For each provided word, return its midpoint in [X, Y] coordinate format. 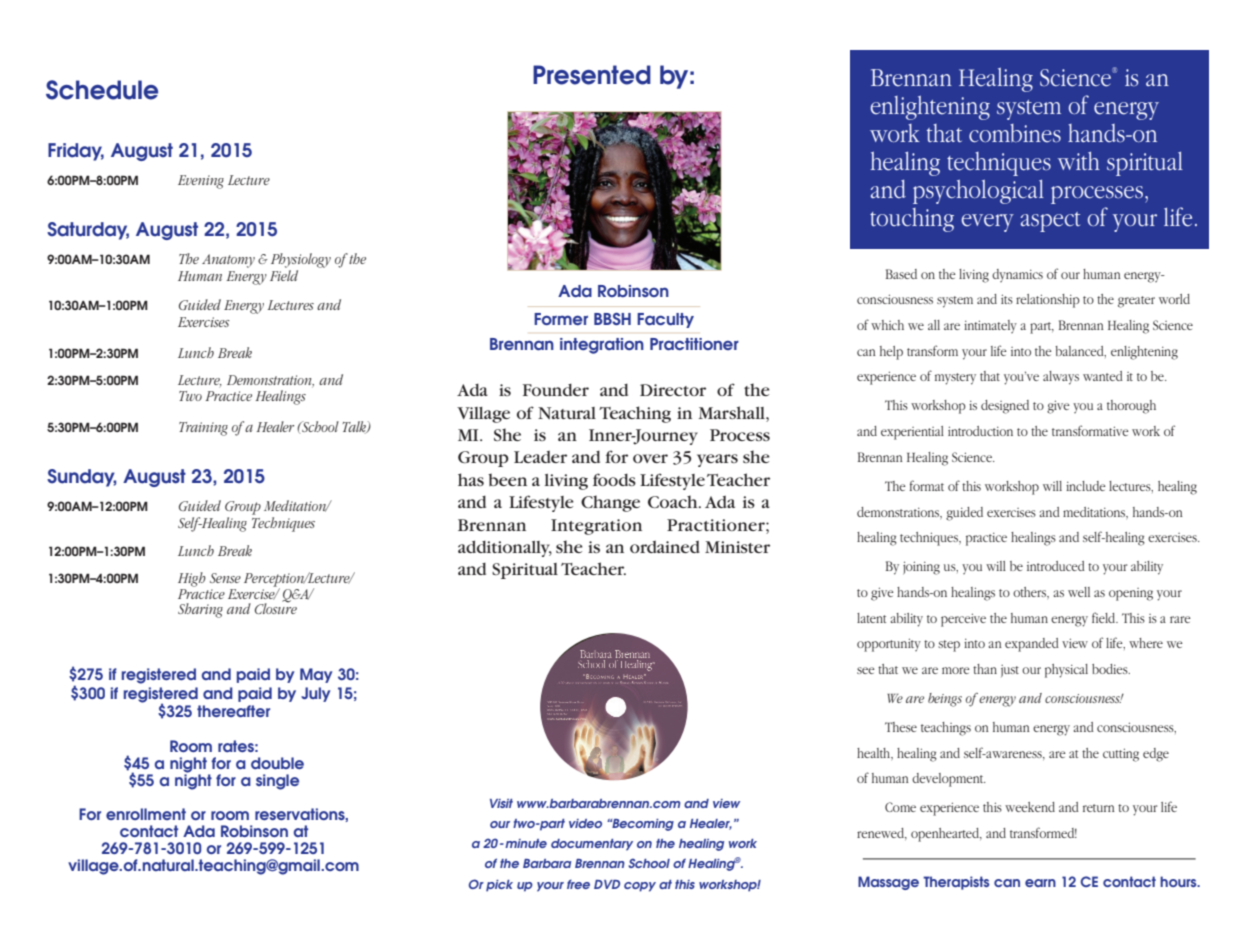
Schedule [102, 90]
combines [1015, 133]
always [1061, 378]
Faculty [665, 320]
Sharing [200, 610]
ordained [665, 547]
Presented [592, 75]
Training [203, 429]
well [1079, 592]
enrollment [146, 814]
